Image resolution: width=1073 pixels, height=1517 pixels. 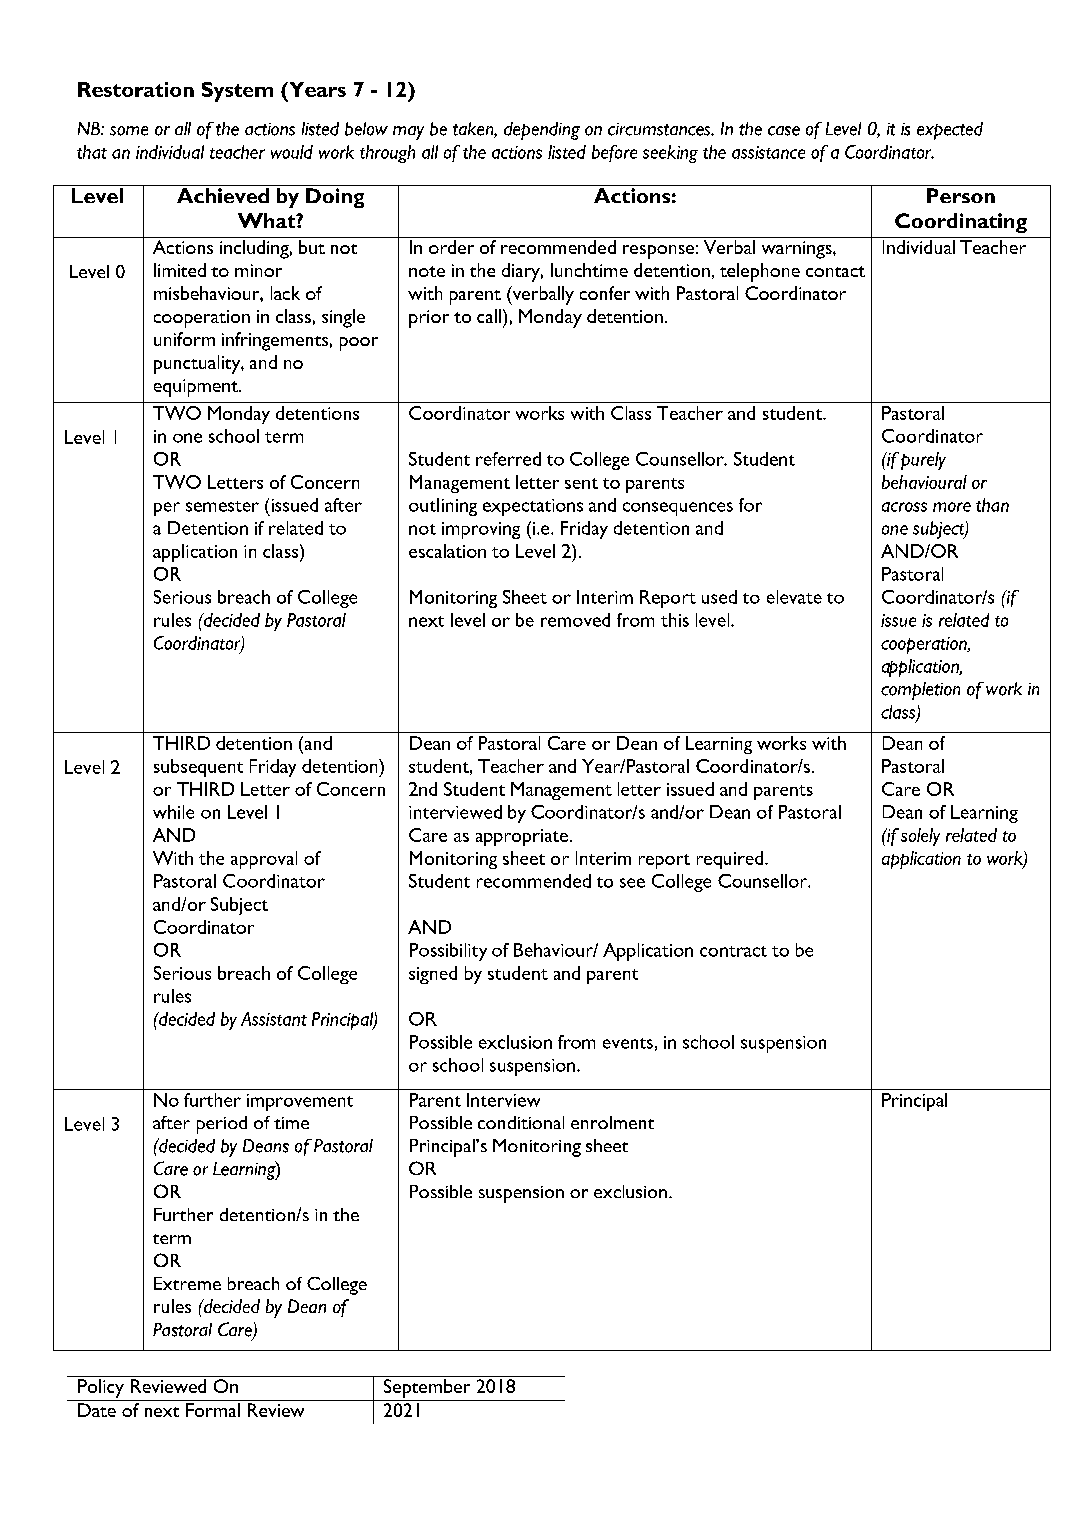 I want to click on System, so click(x=237, y=92).
